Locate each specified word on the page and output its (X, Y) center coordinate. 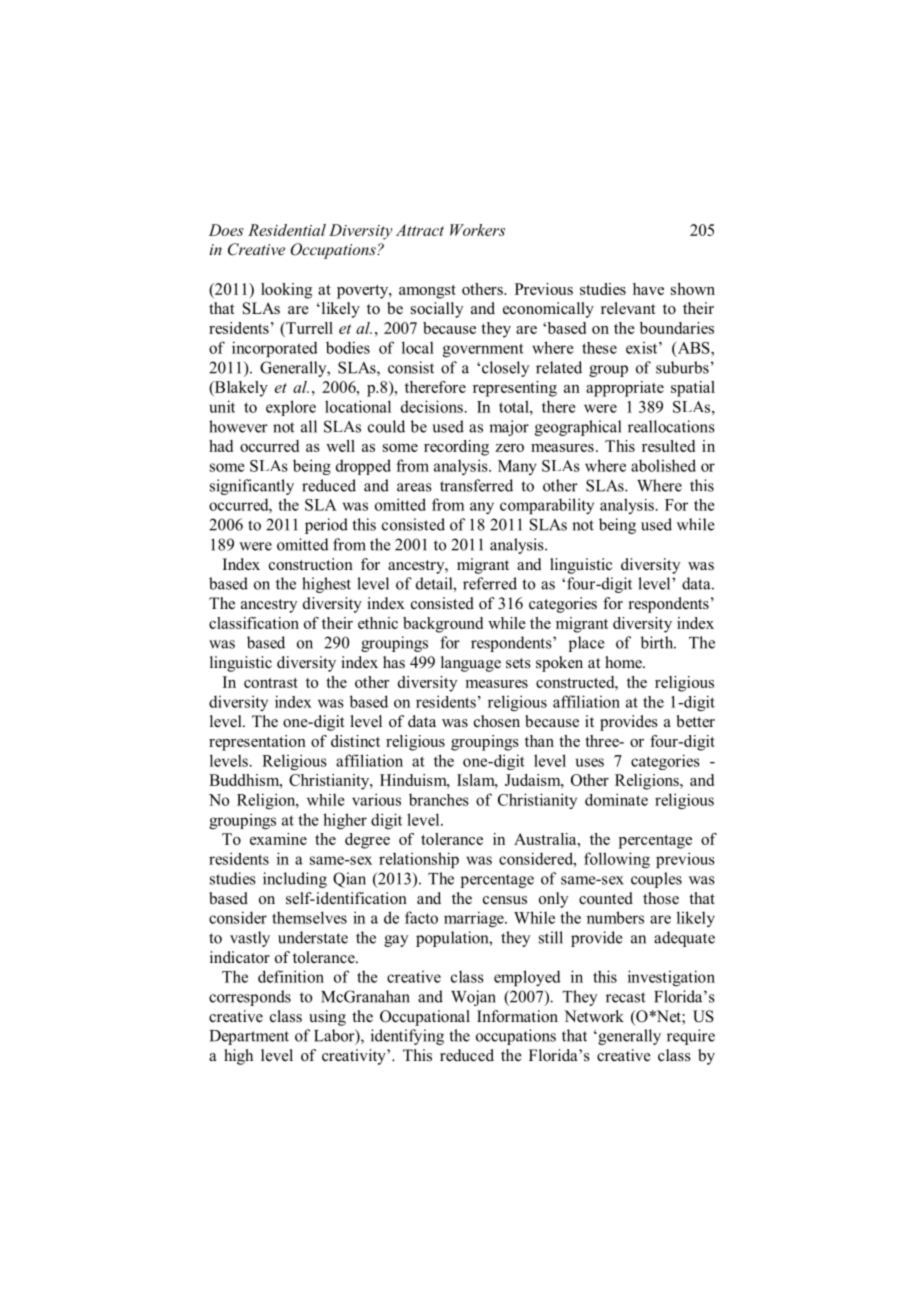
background (443, 625)
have (648, 289)
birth (658, 642)
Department (249, 1037)
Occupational (425, 1018)
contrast (271, 683)
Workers (477, 230)
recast (625, 997)
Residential (287, 230)
